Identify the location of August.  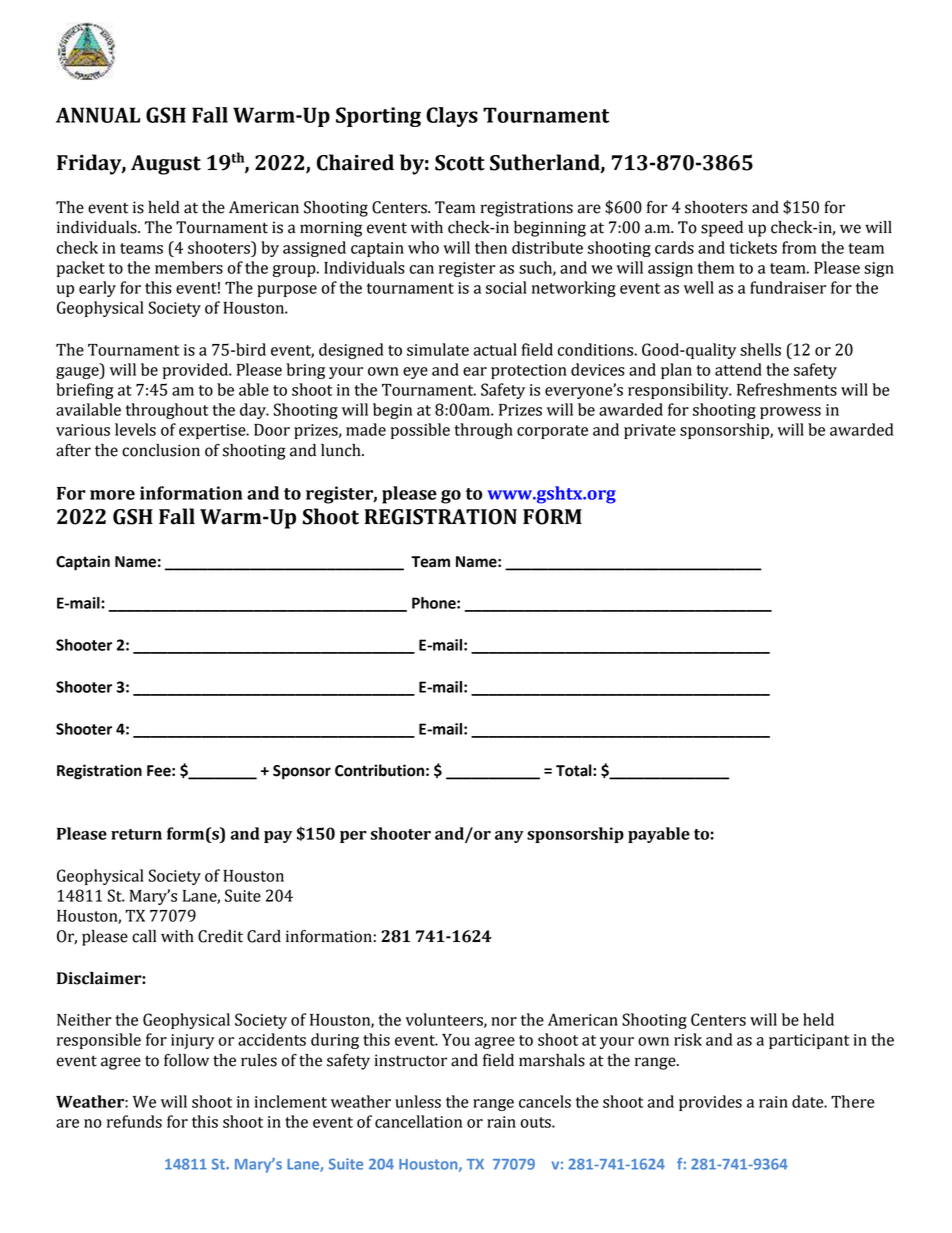
(166, 165).
